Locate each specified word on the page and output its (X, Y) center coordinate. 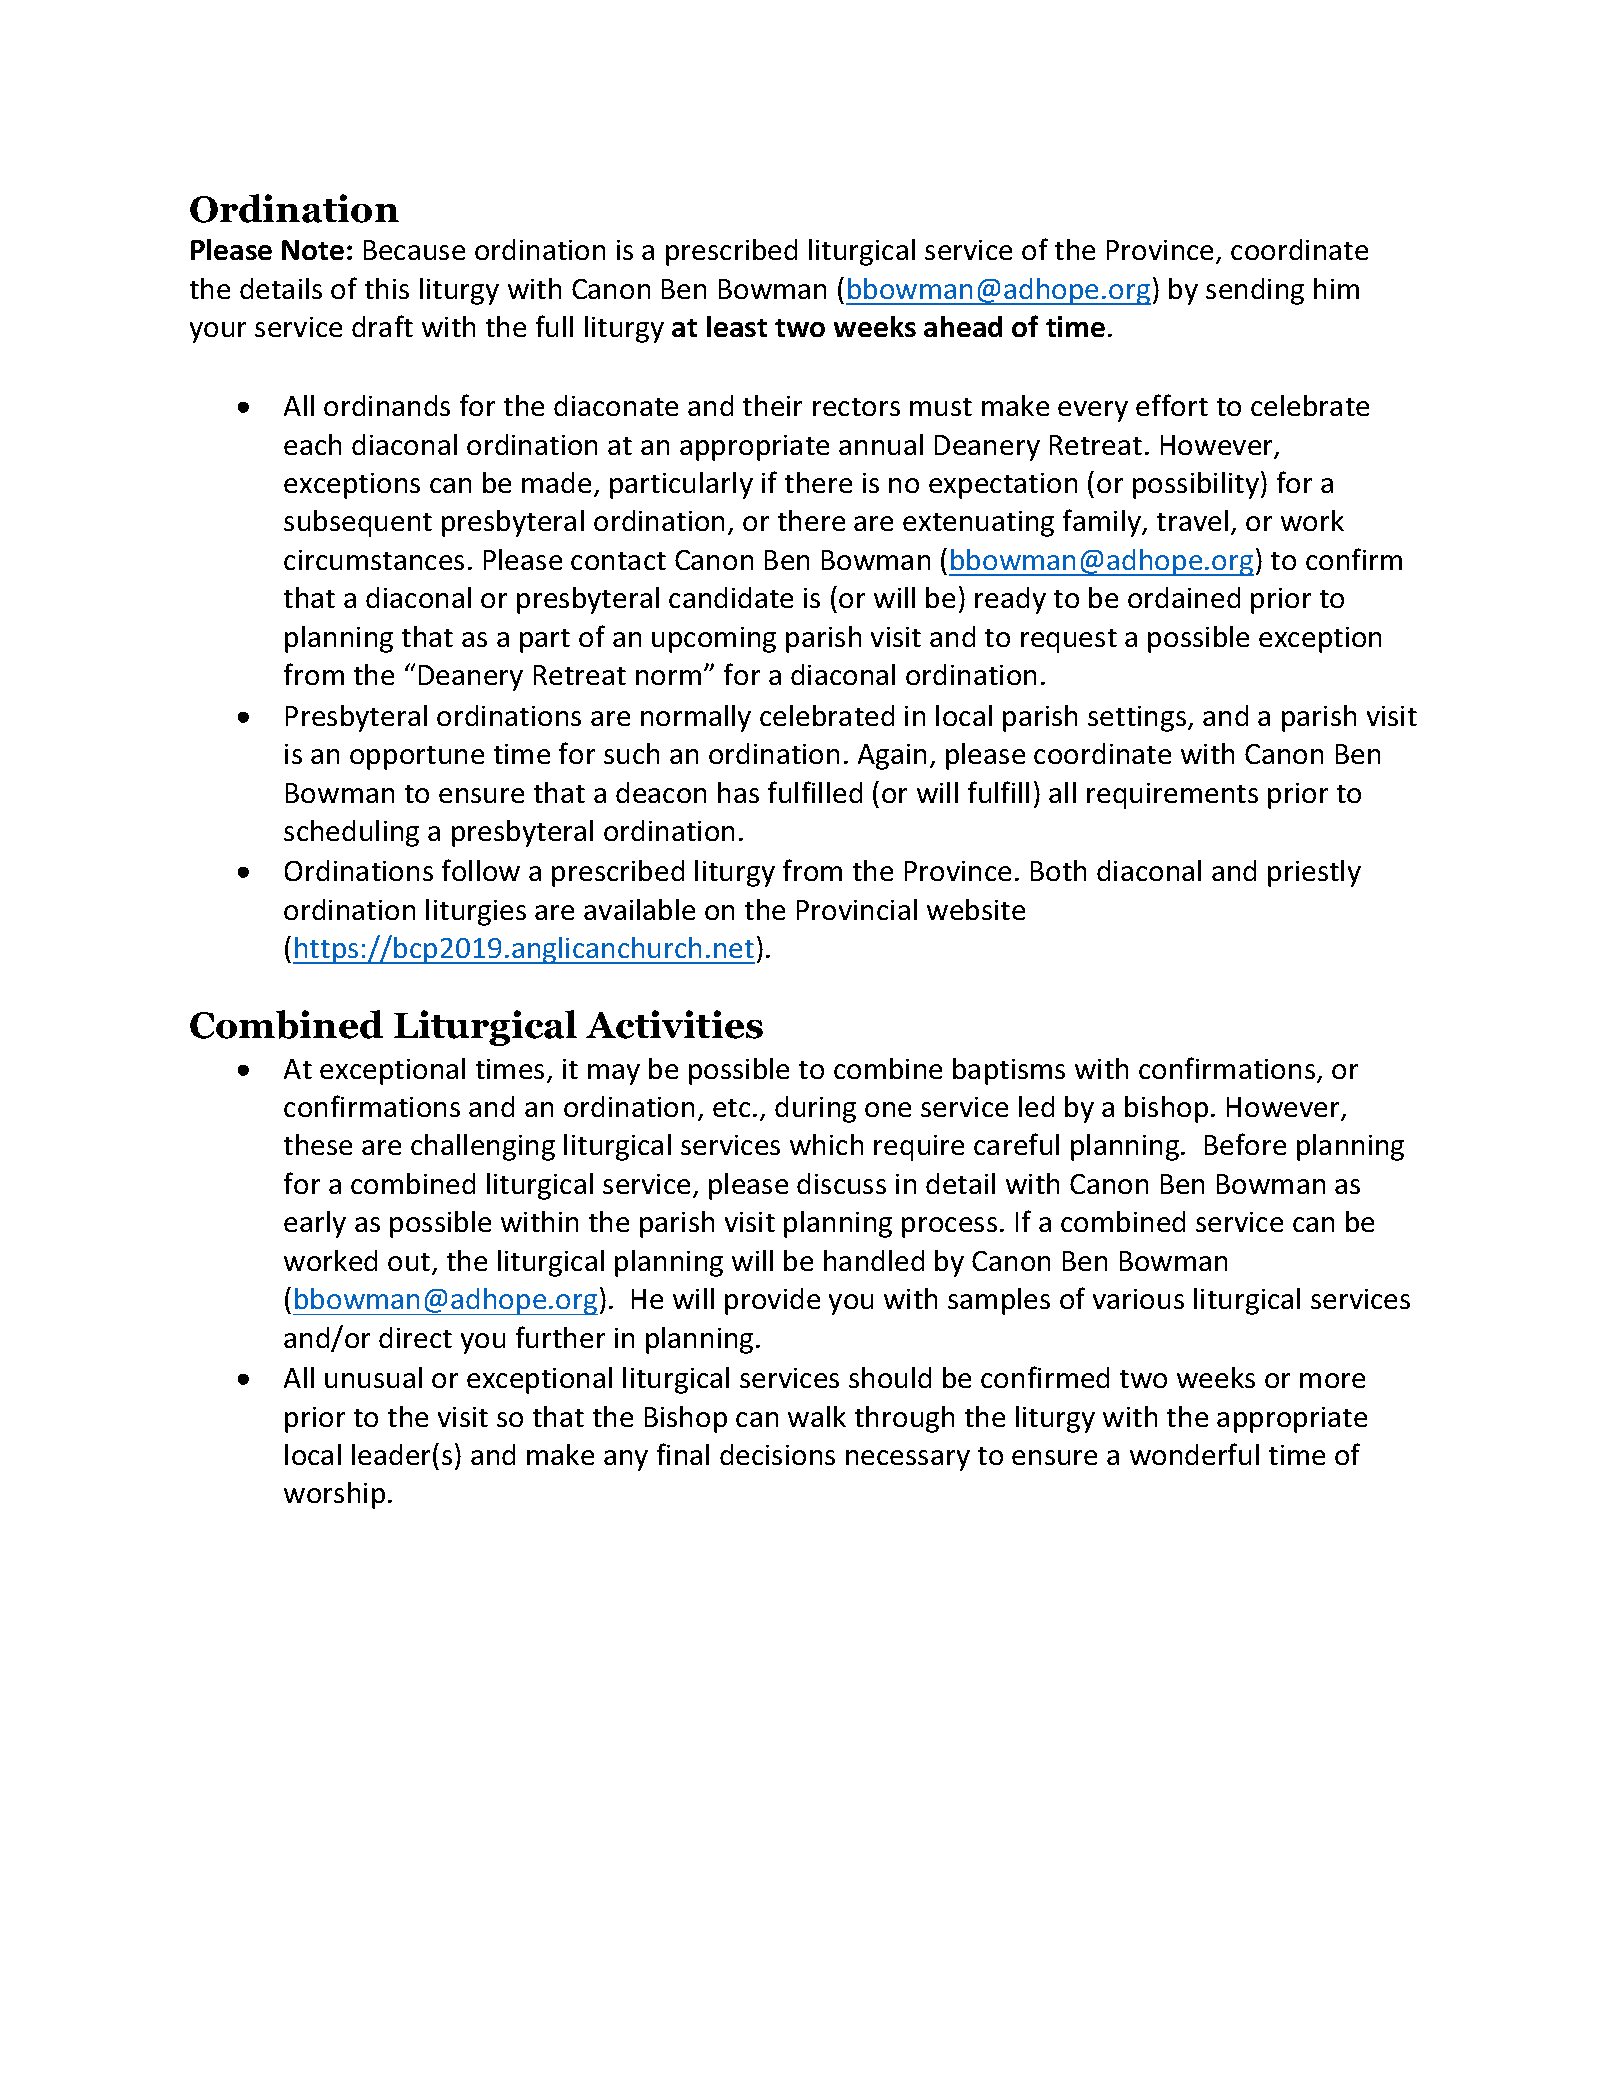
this (387, 288)
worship (334, 1495)
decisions (777, 1454)
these (318, 1144)
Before (1245, 1144)
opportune (417, 758)
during (815, 1109)
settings (1138, 719)
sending (1255, 291)
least (737, 326)
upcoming (714, 640)
